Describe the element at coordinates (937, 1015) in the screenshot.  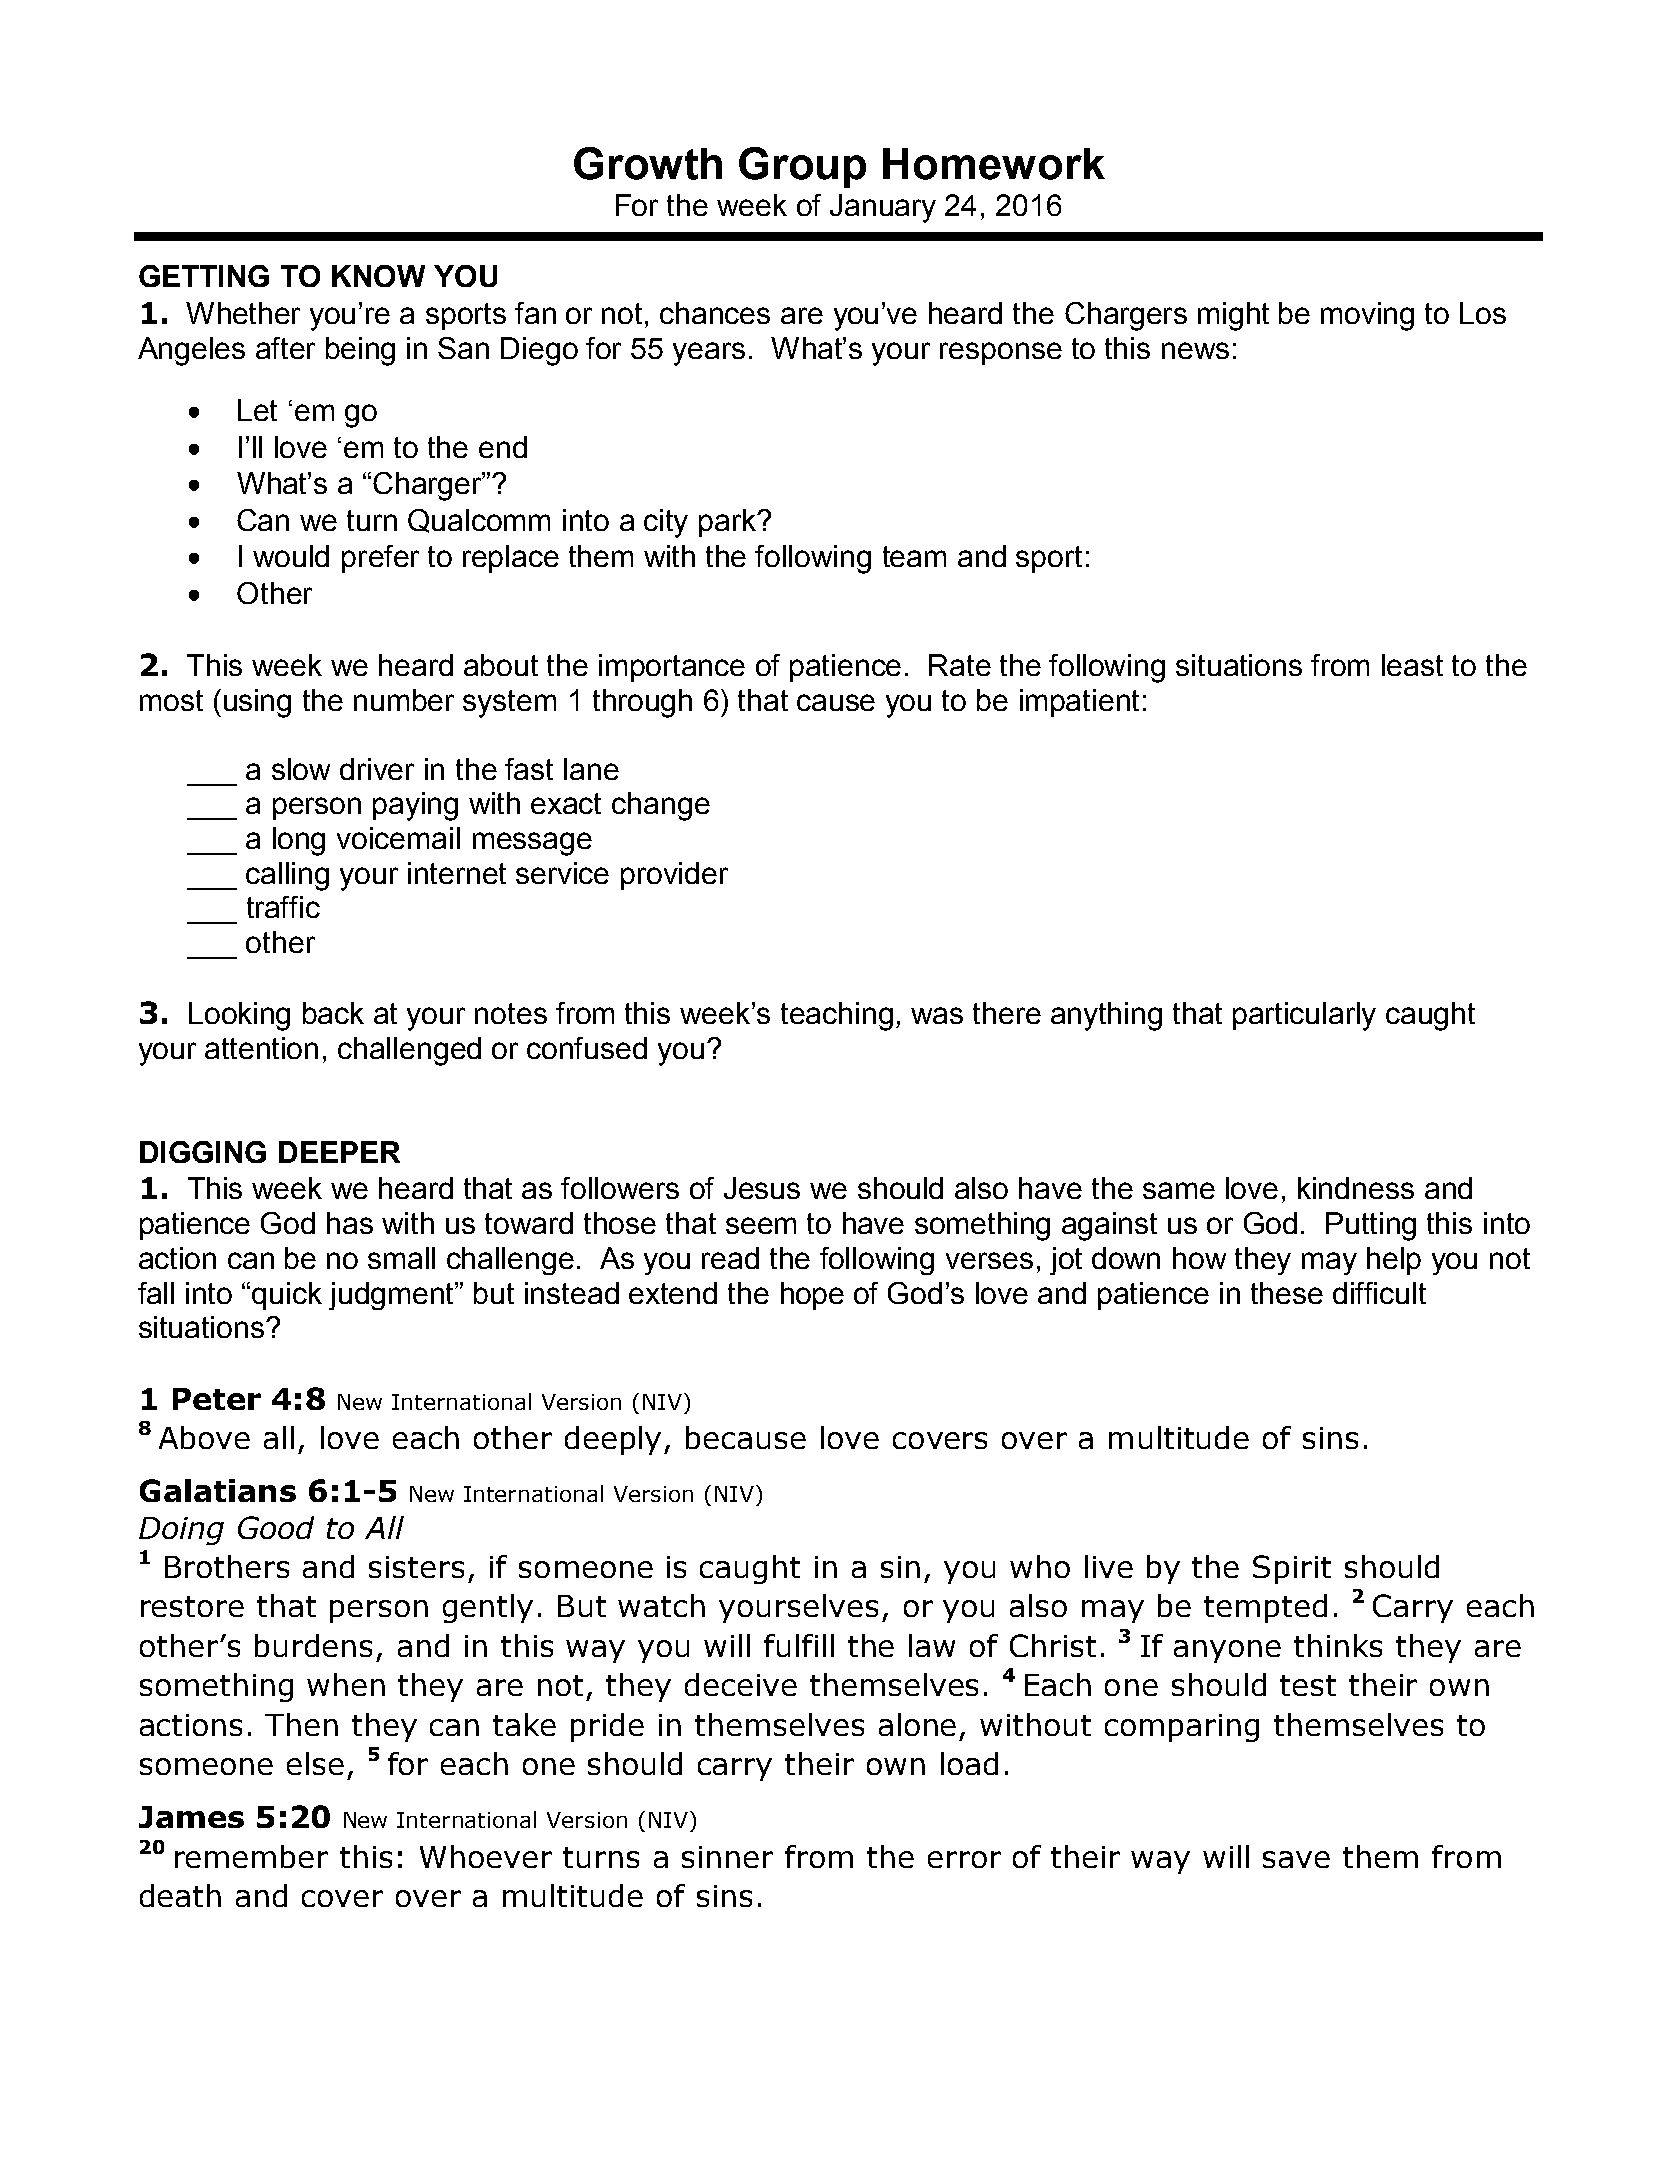
I see `was` at that location.
